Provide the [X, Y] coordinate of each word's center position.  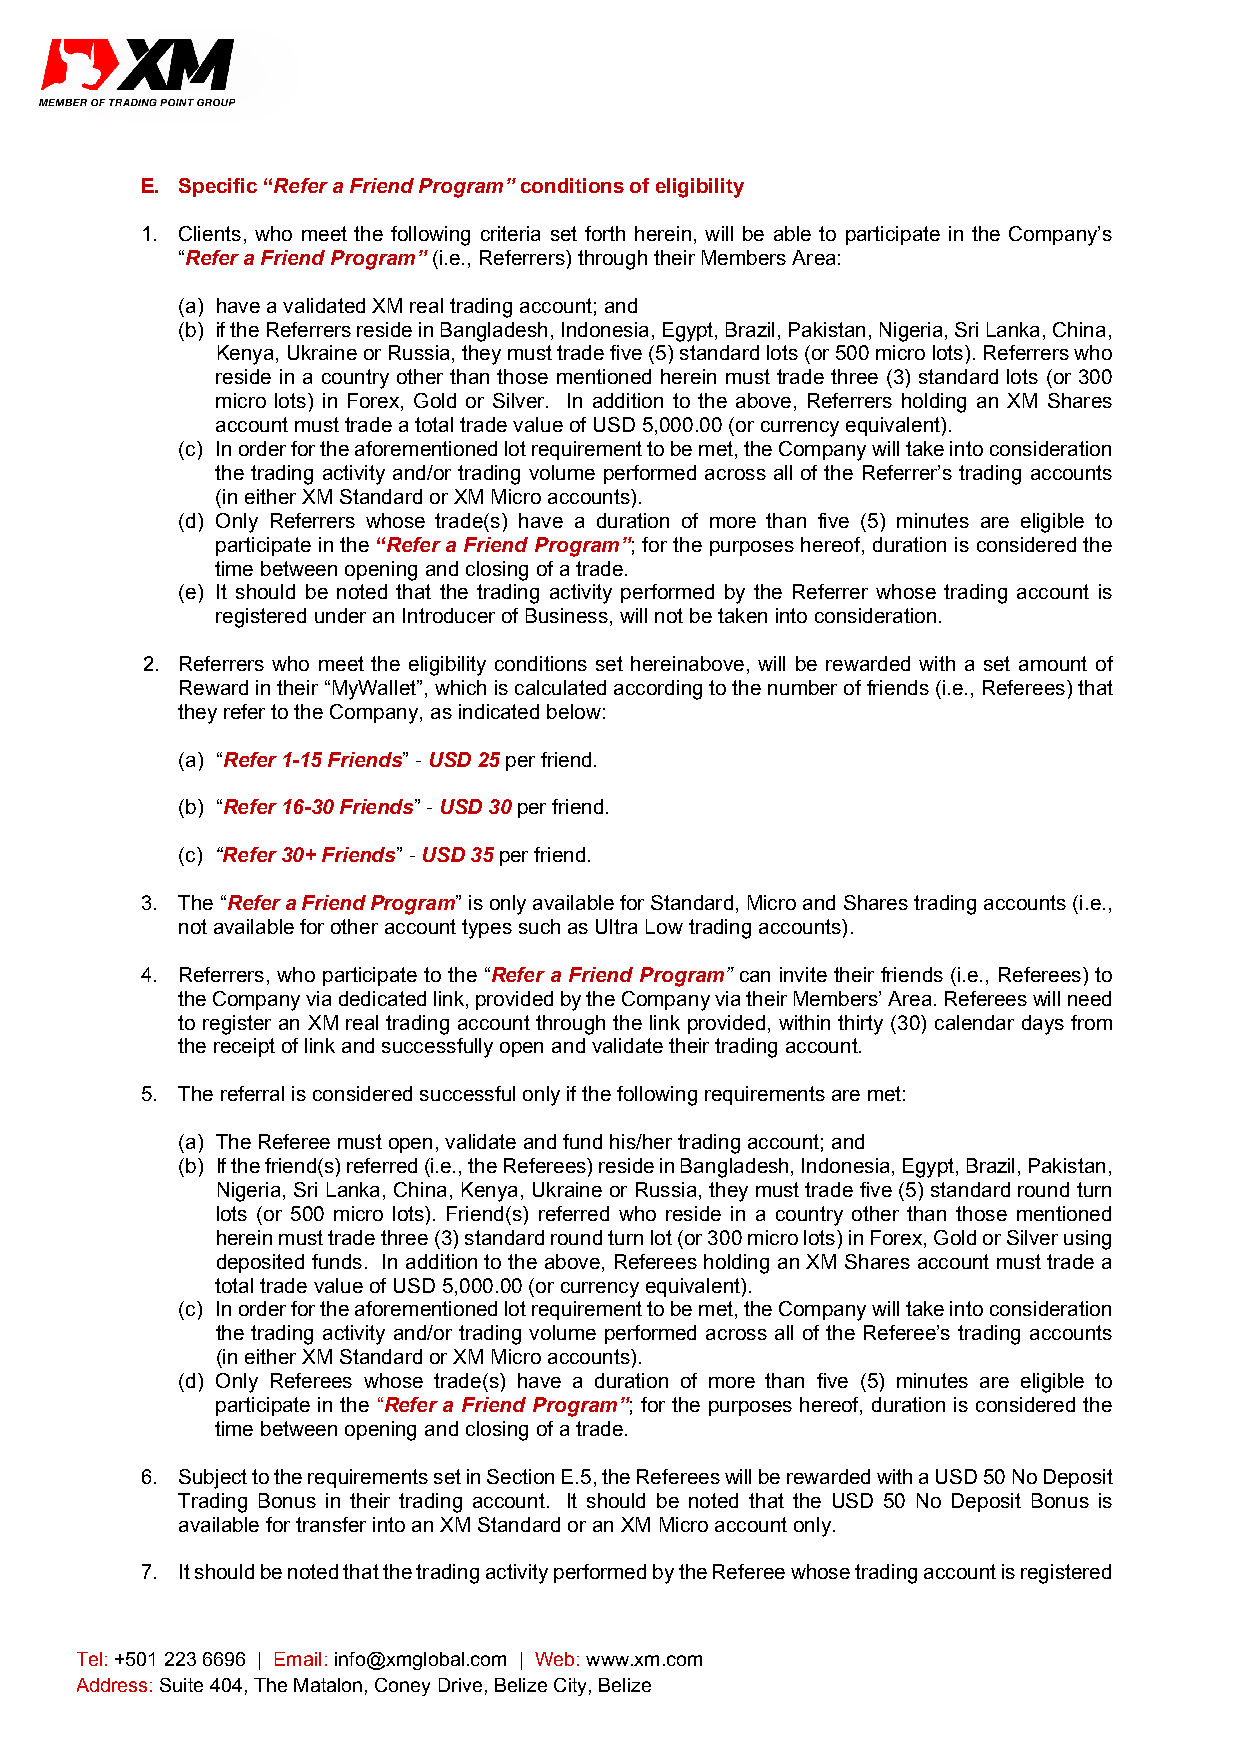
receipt [244, 1047]
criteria [510, 233]
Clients [210, 233]
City [570, 1687]
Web [554, 1659]
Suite [181, 1685]
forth [605, 233]
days [1043, 1025]
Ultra [616, 926]
